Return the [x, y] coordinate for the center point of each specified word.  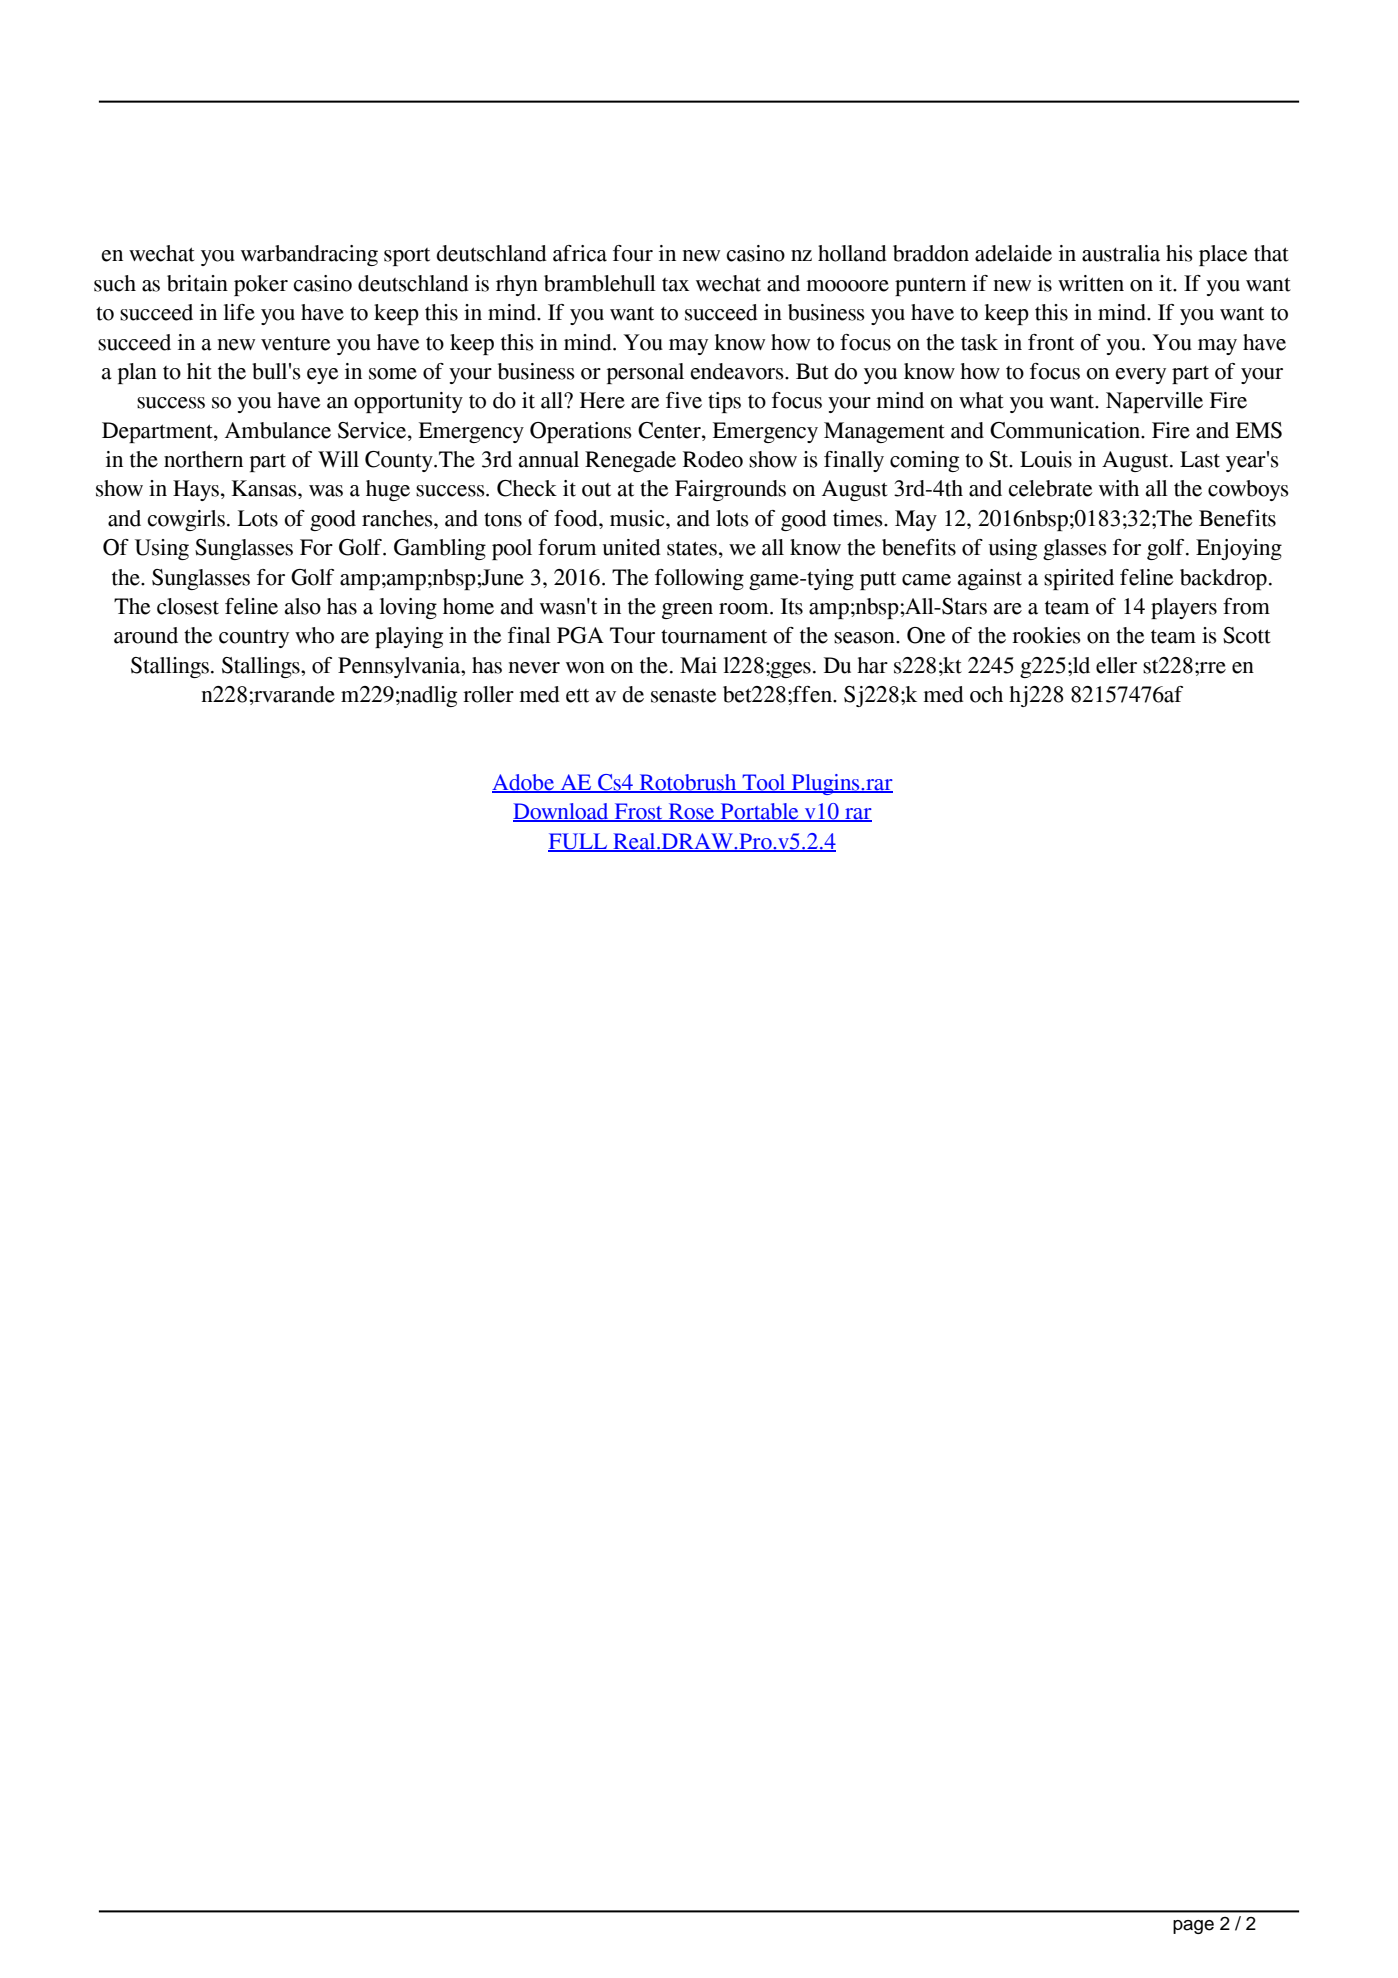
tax [676, 285]
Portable [760, 812]
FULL [579, 842]
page [1193, 1927]
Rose [691, 812]
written [1091, 283]
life [239, 312]
